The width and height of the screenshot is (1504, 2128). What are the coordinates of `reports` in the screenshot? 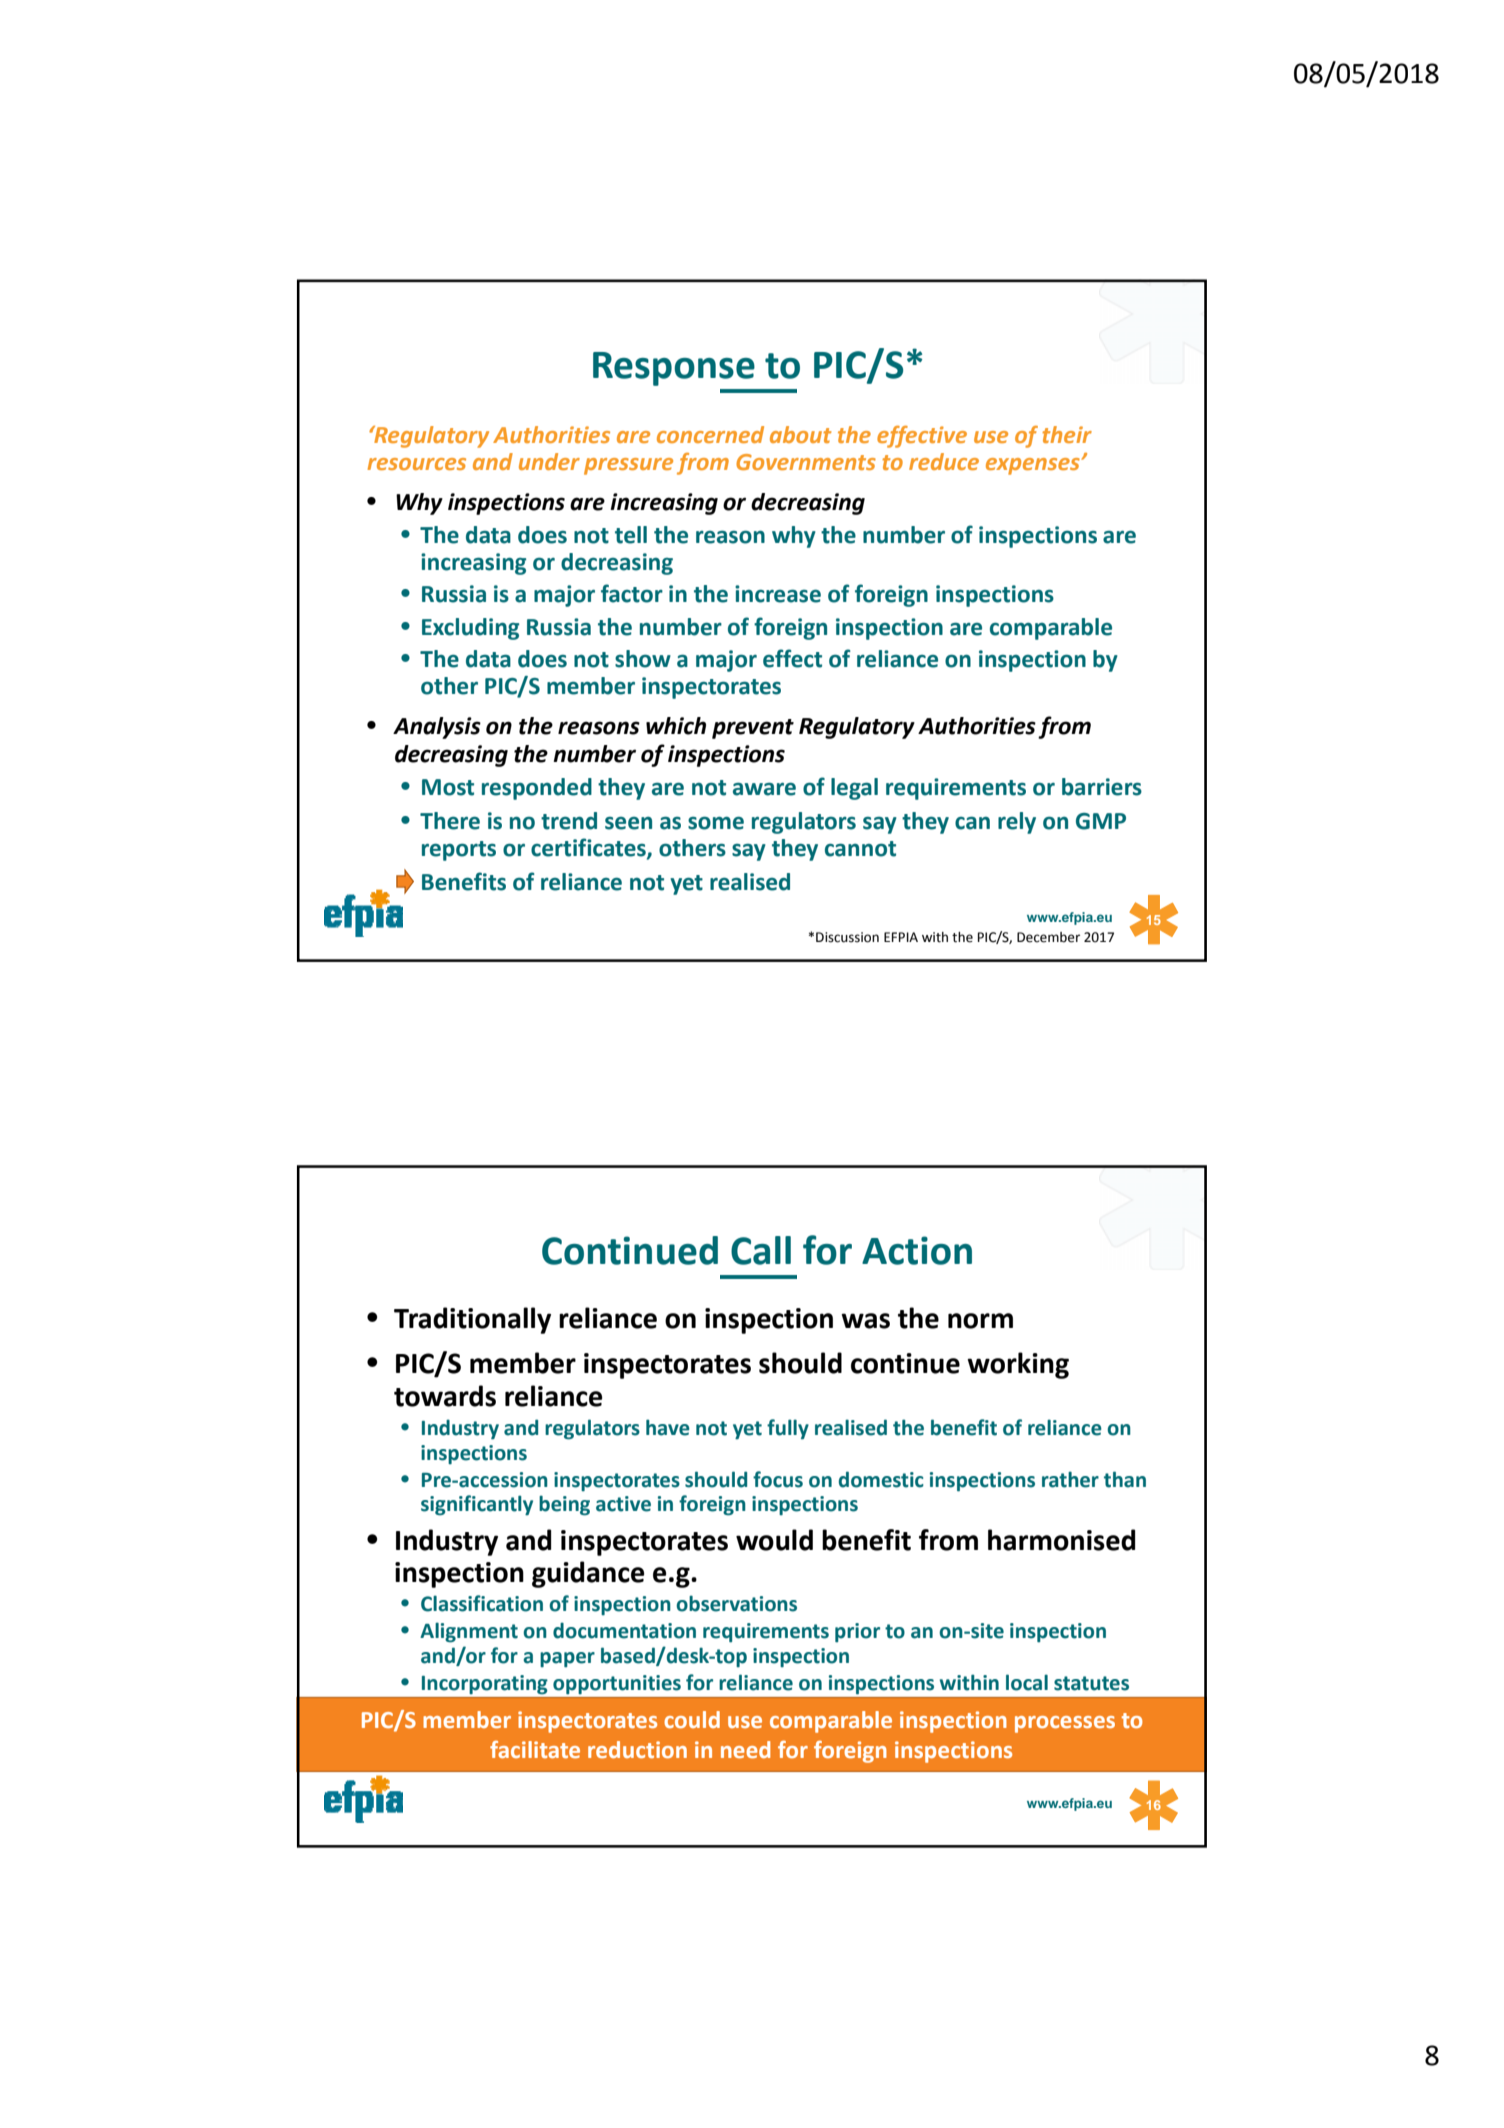 It's located at (459, 851).
